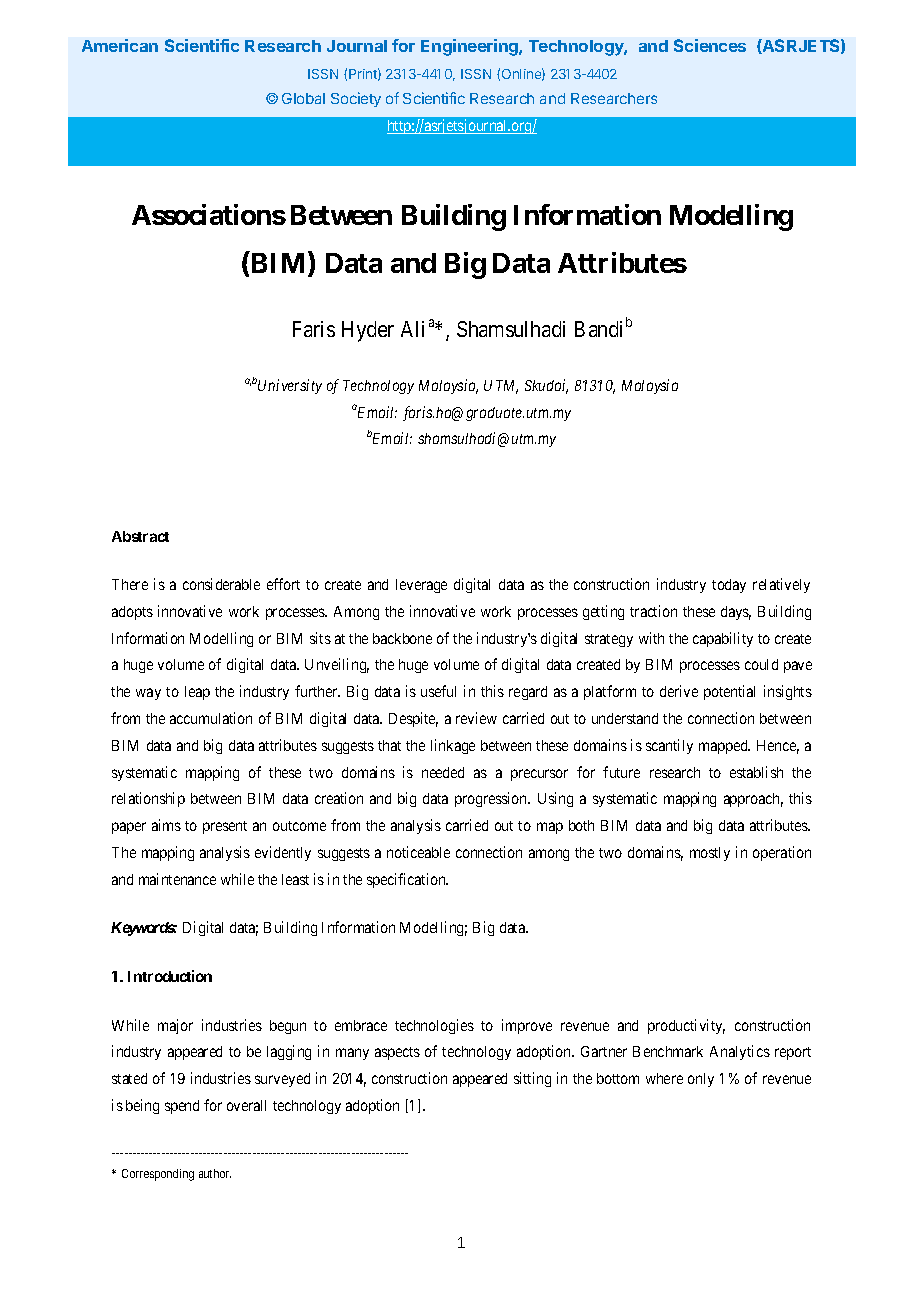 Image resolution: width=924 pixels, height=1308 pixels. I want to click on author, so click(215, 1173).
